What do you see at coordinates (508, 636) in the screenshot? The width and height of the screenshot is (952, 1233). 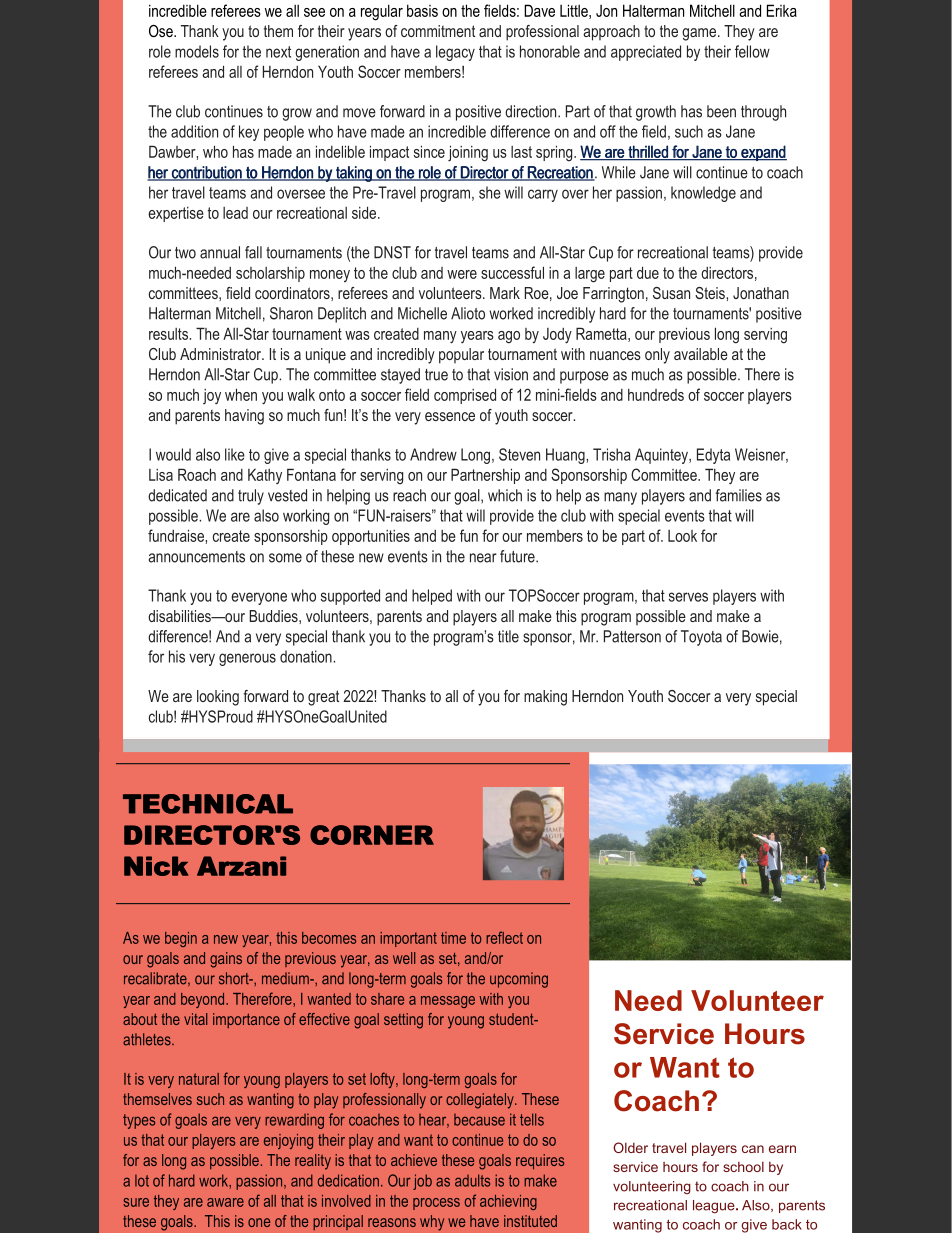 I see `title` at bounding box center [508, 636].
